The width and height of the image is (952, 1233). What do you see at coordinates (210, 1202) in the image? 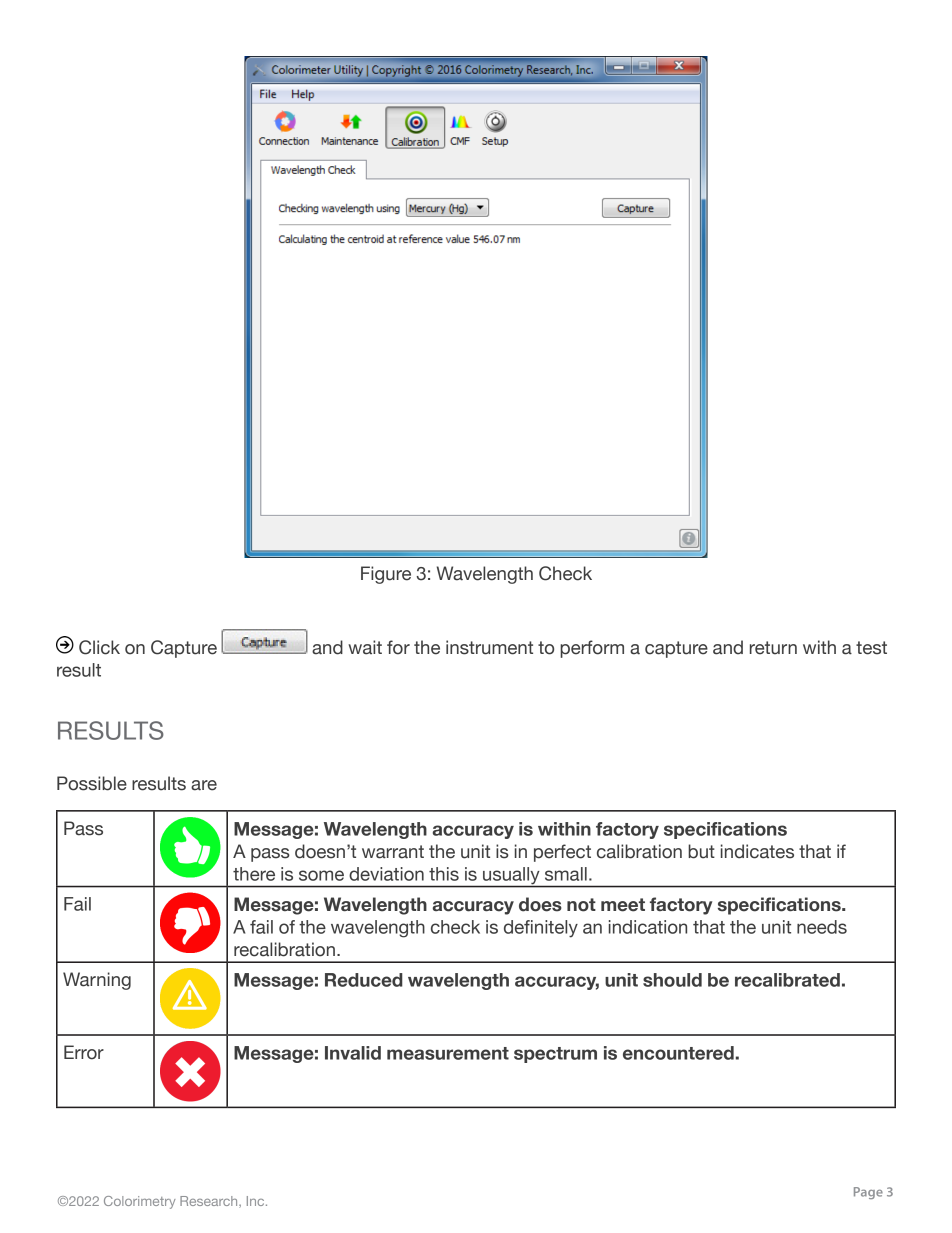
I see `Research` at bounding box center [210, 1202].
